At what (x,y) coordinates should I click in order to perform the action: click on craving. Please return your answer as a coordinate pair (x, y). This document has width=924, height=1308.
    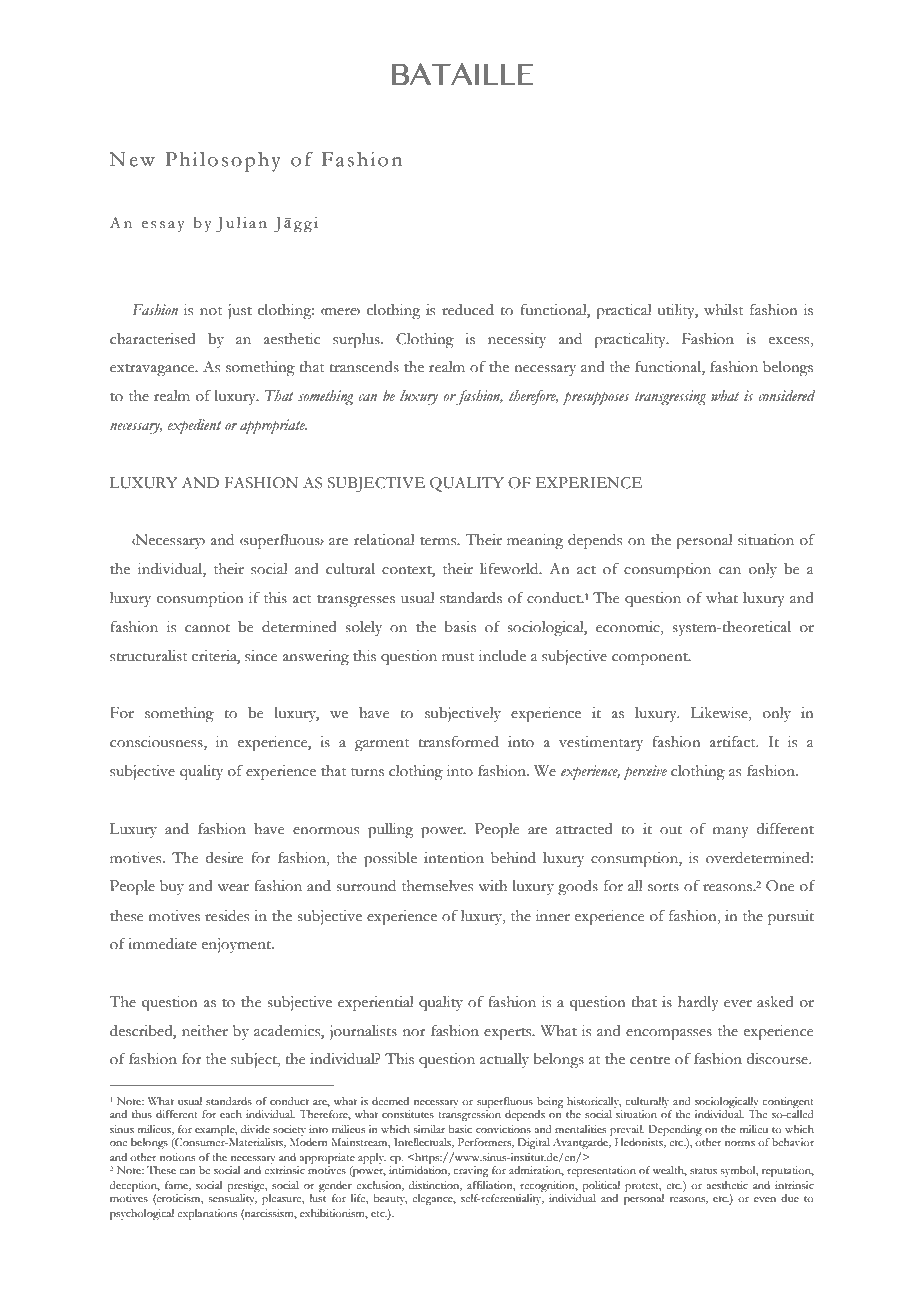
    Looking at the image, I should click on (470, 1171).
